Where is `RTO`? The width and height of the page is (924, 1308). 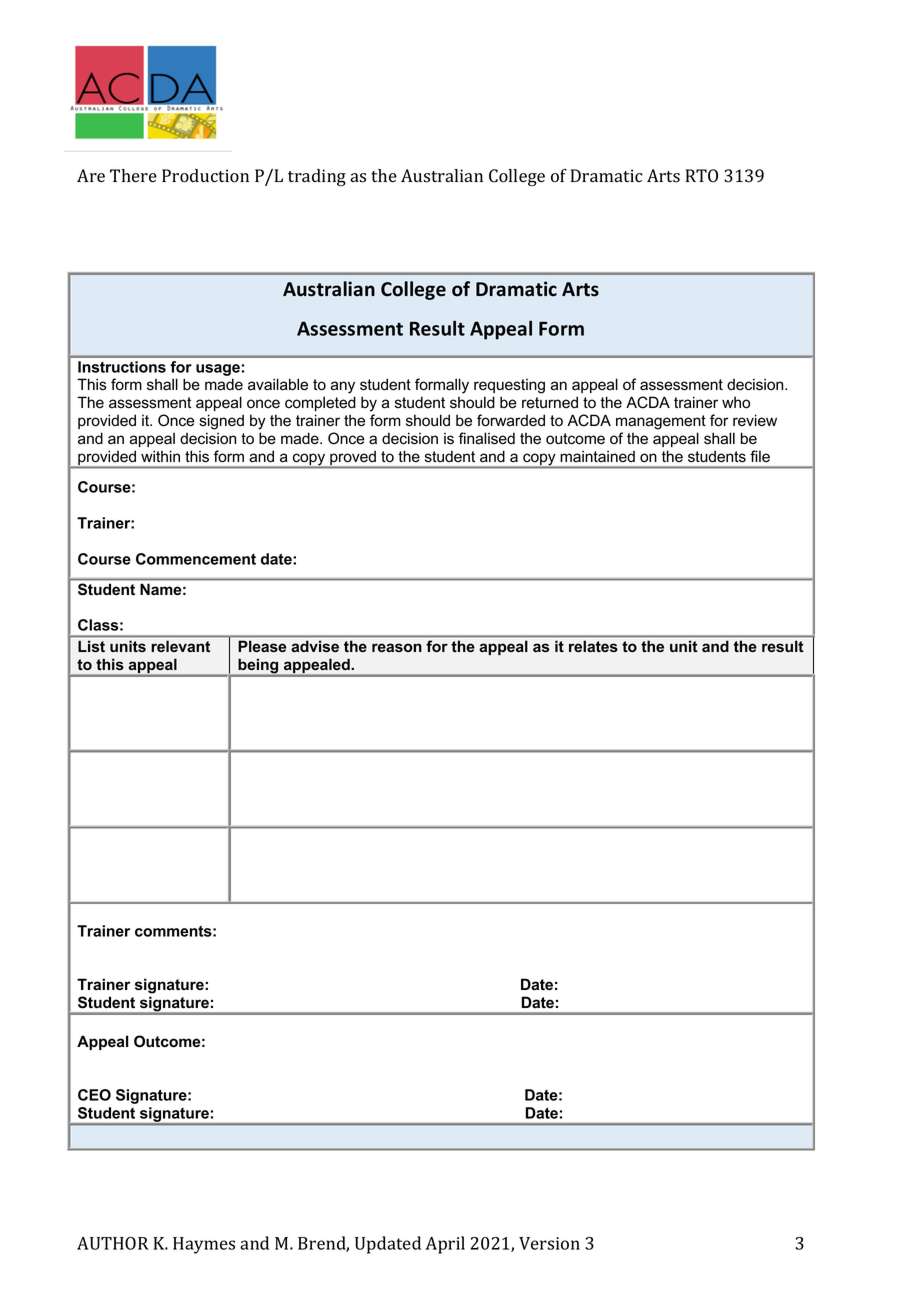
RTO is located at coordinates (702, 176).
